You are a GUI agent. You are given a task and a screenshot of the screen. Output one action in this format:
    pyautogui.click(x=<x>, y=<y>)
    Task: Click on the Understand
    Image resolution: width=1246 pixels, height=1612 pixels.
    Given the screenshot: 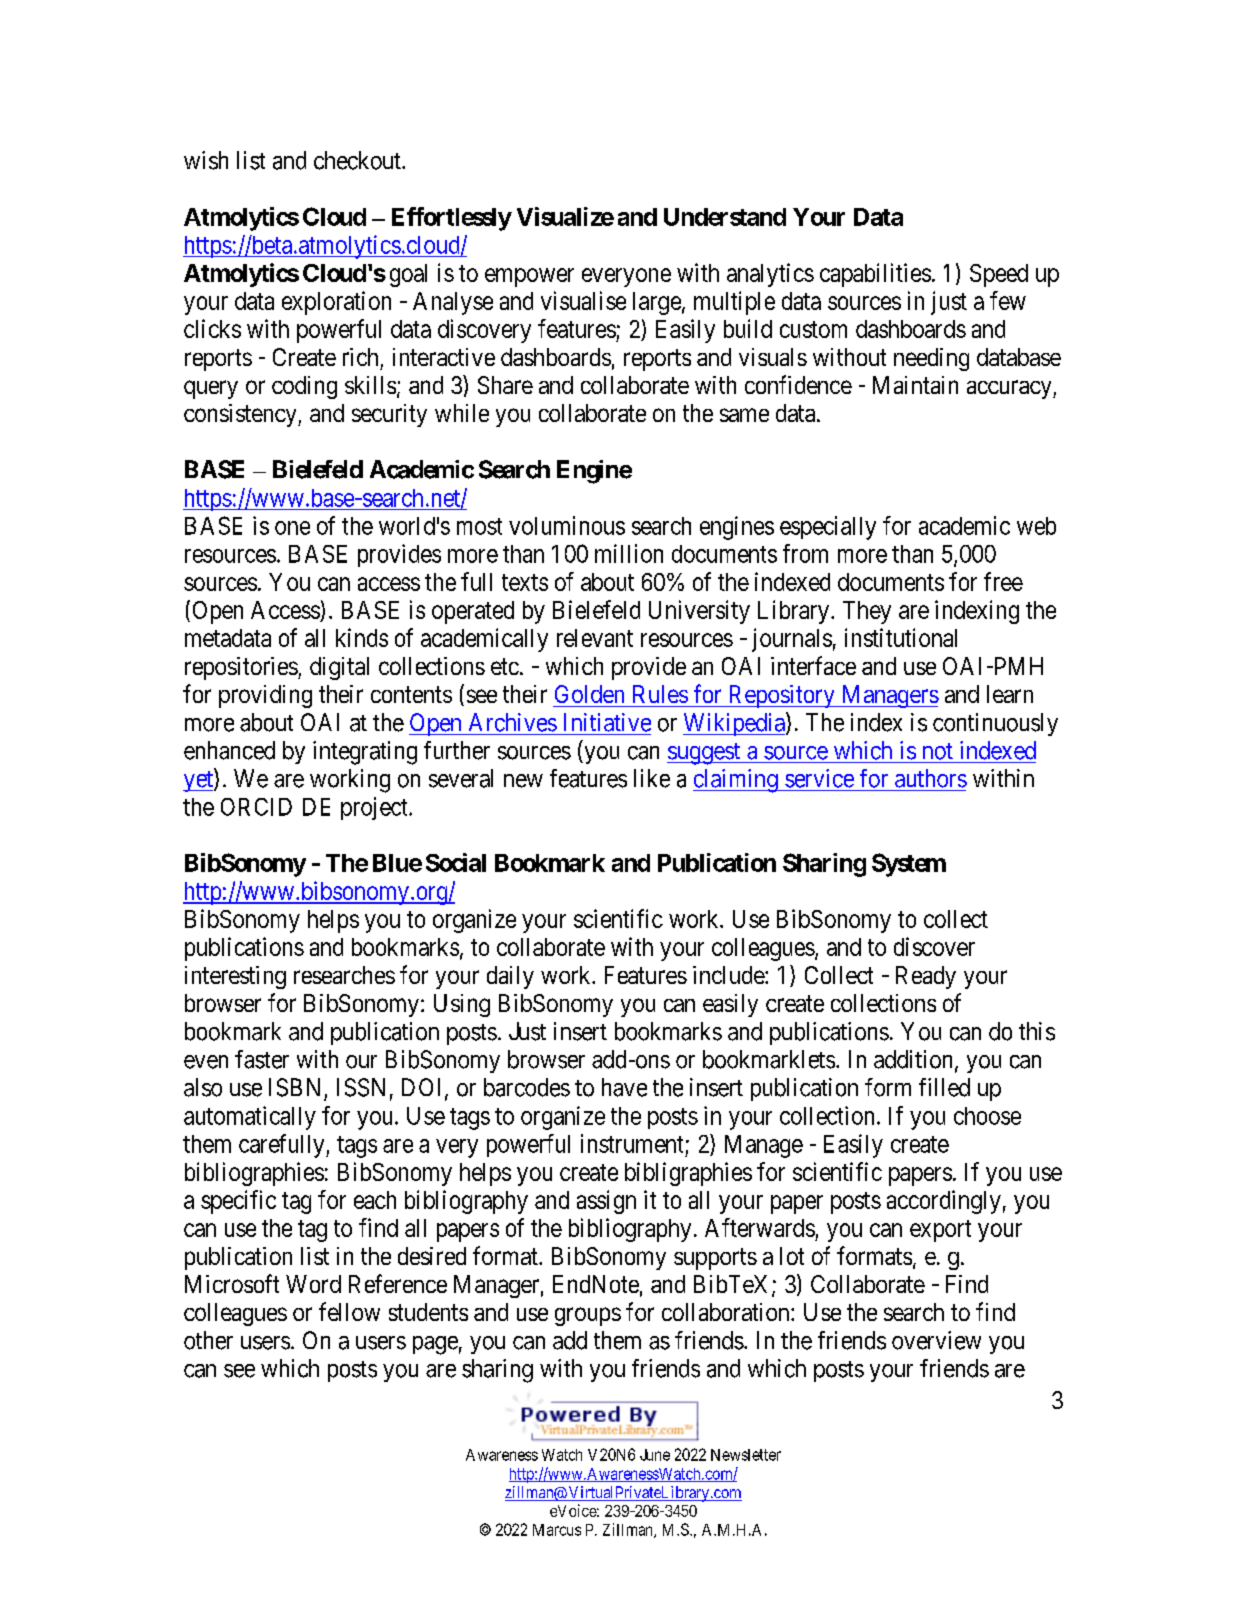 What is the action you would take?
    pyautogui.click(x=725, y=217)
